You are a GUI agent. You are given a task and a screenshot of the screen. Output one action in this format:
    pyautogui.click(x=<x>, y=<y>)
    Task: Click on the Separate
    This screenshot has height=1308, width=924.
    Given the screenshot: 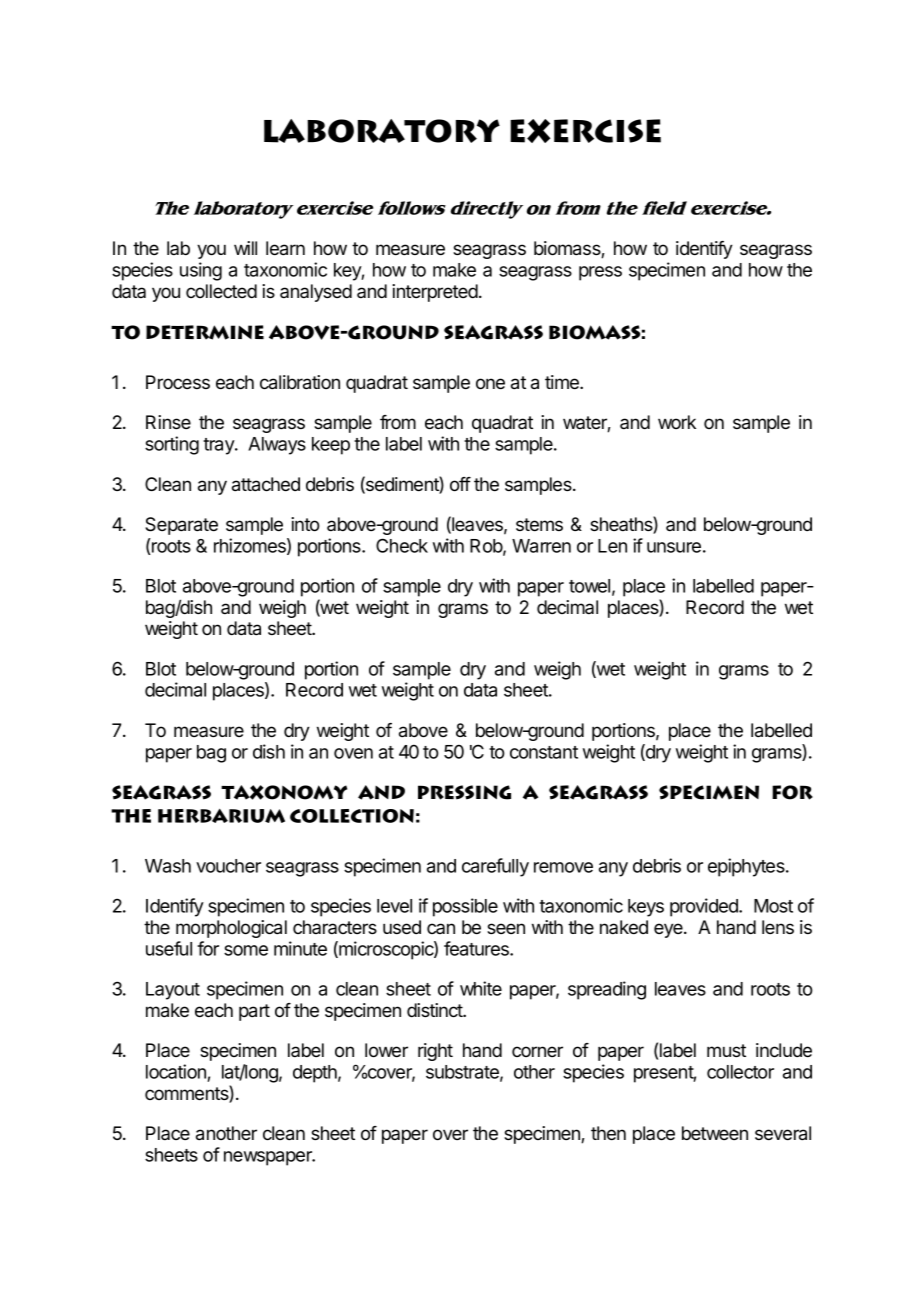 What is the action you would take?
    pyautogui.click(x=181, y=526)
